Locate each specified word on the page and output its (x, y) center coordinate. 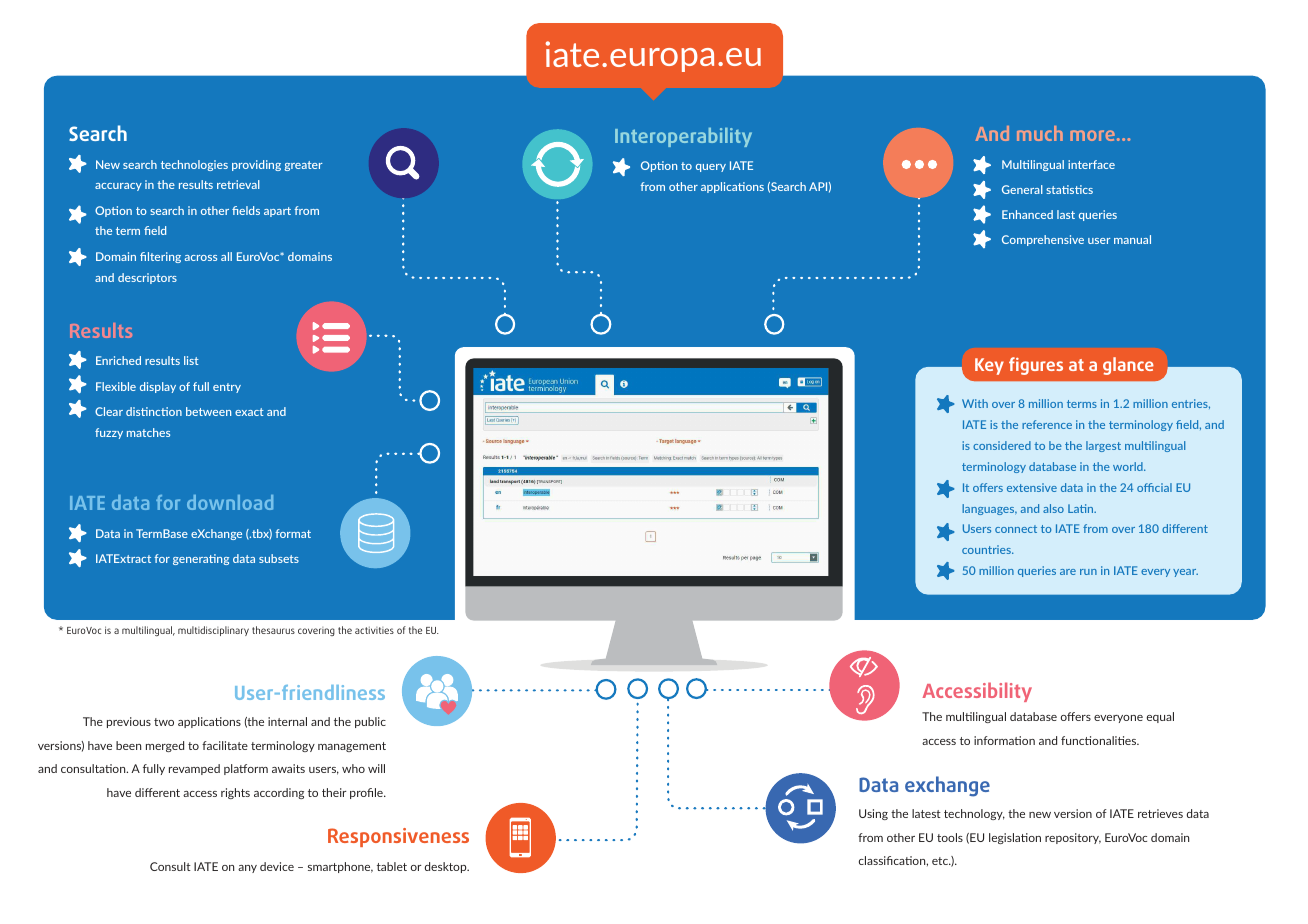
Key (989, 366)
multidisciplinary (213, 631)
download (230, 502)
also (1053, 508)
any (247, 869)
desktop (447, 867)
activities (374, 630)
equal (1160, 717)
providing (256, 165)
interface (1091, 164)
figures (1036, 366)
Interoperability (683, 137)
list (191, 360)
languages (989, 509)
